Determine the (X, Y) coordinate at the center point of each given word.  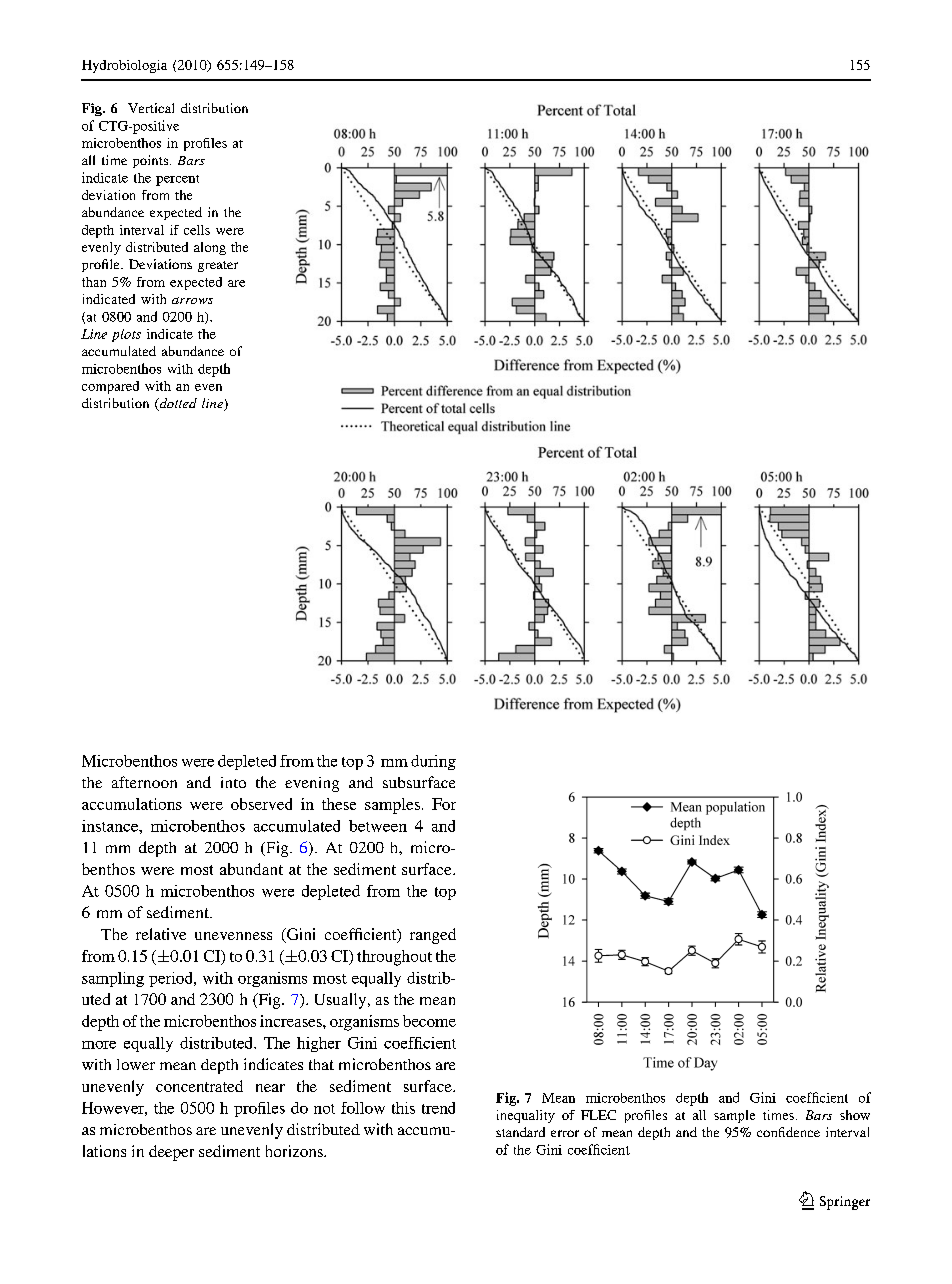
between (378, 826)
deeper (171, 1153)
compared (110, 387)
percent (177, 180)
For (444, 804)
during (433, 762)
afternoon (144, 782)
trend (438, 1108)
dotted (177, 404)
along (210, 248)
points (150, 161)
